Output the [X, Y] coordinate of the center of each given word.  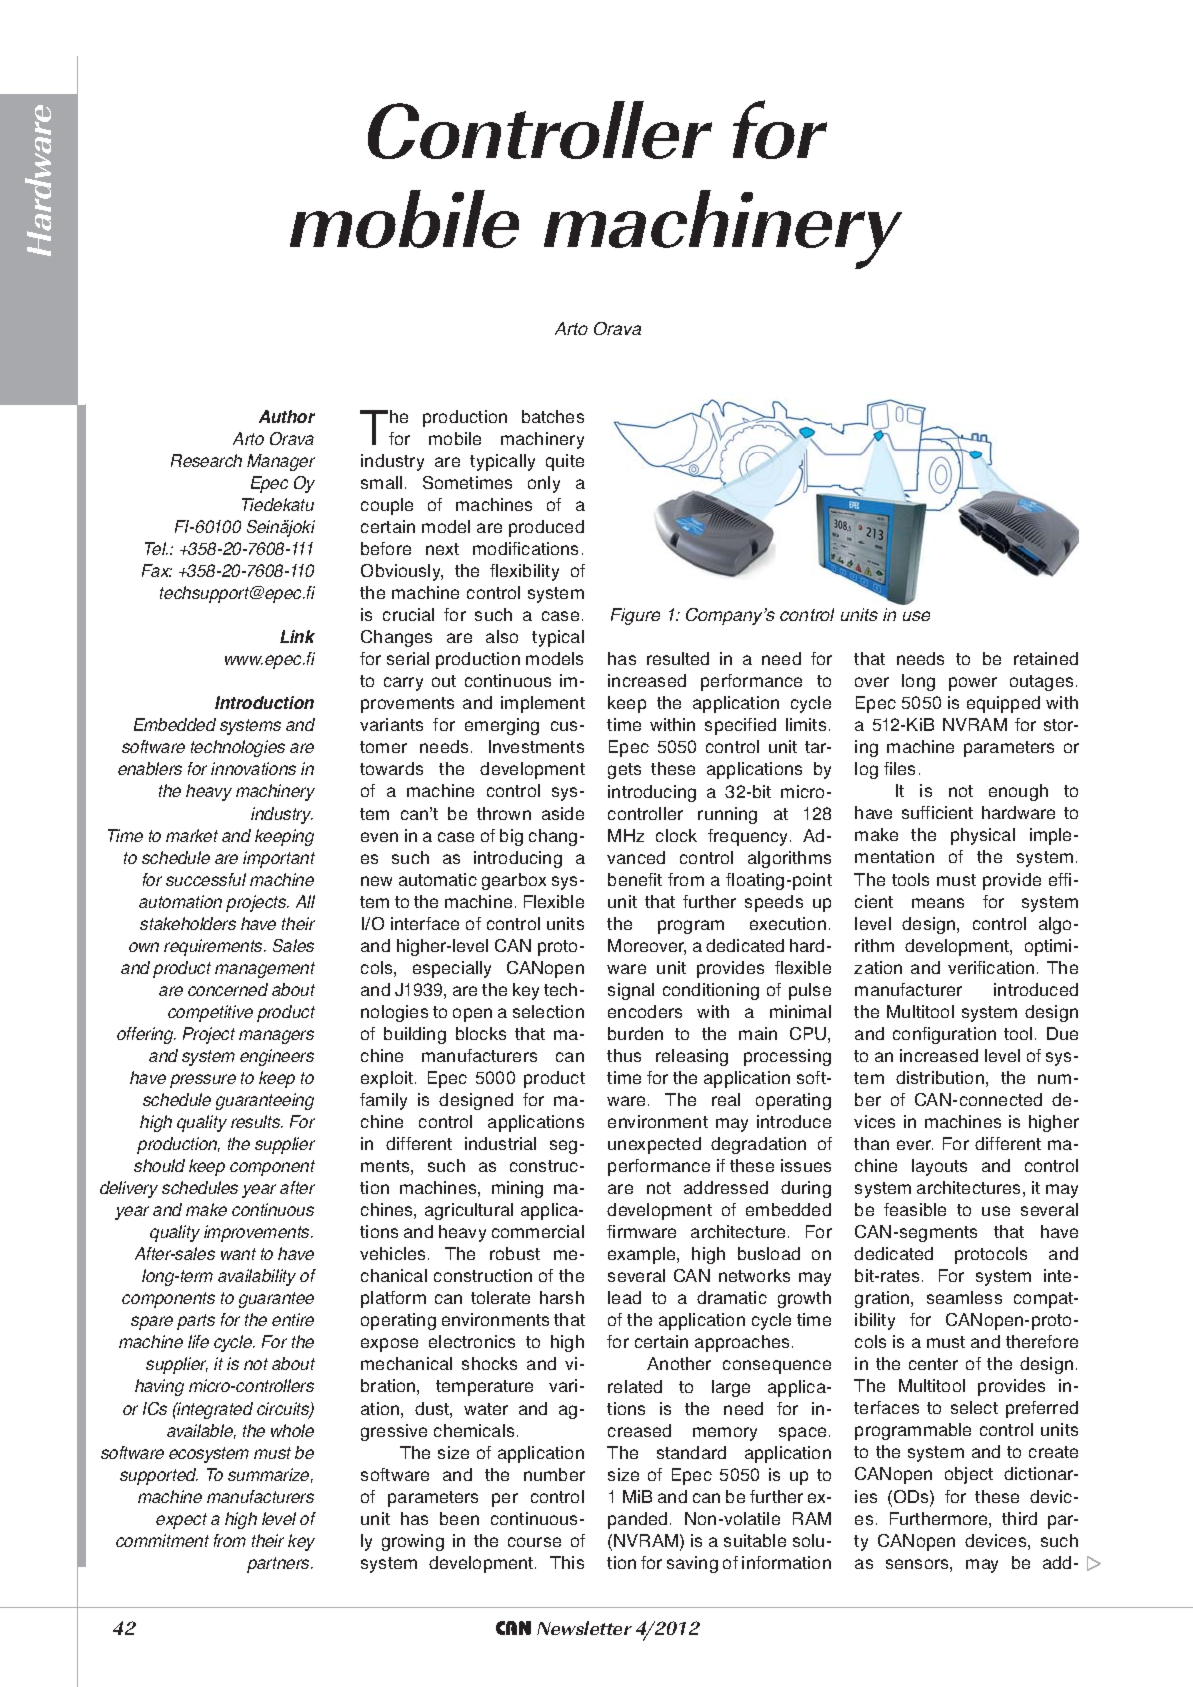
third [1019, 1518]
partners [279, 1565]
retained [1046, 658]
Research [206, 460]
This [567, 1562]
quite [565, 462]
